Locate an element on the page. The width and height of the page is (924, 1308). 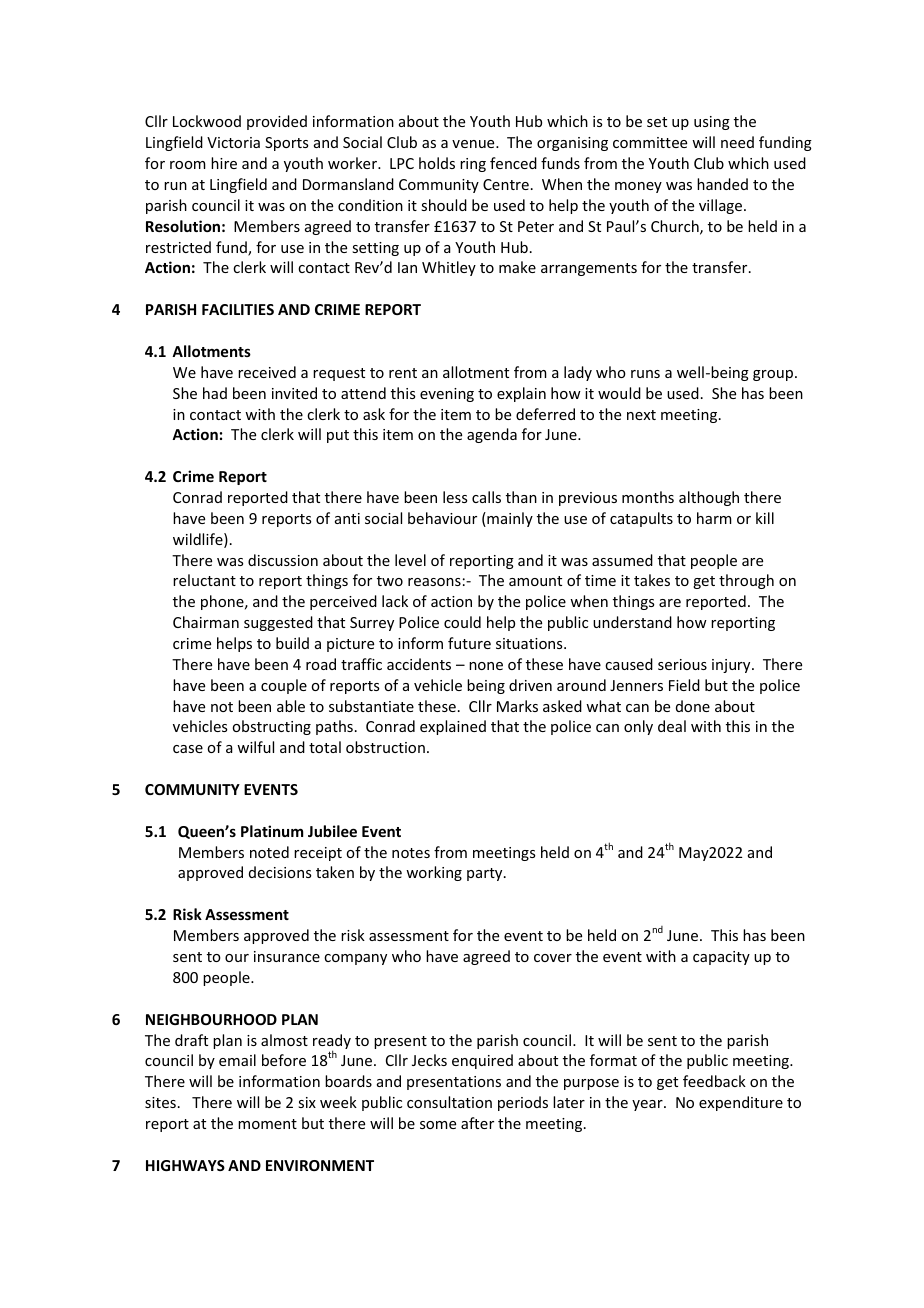
serious is located at coordinates (682, 664).
